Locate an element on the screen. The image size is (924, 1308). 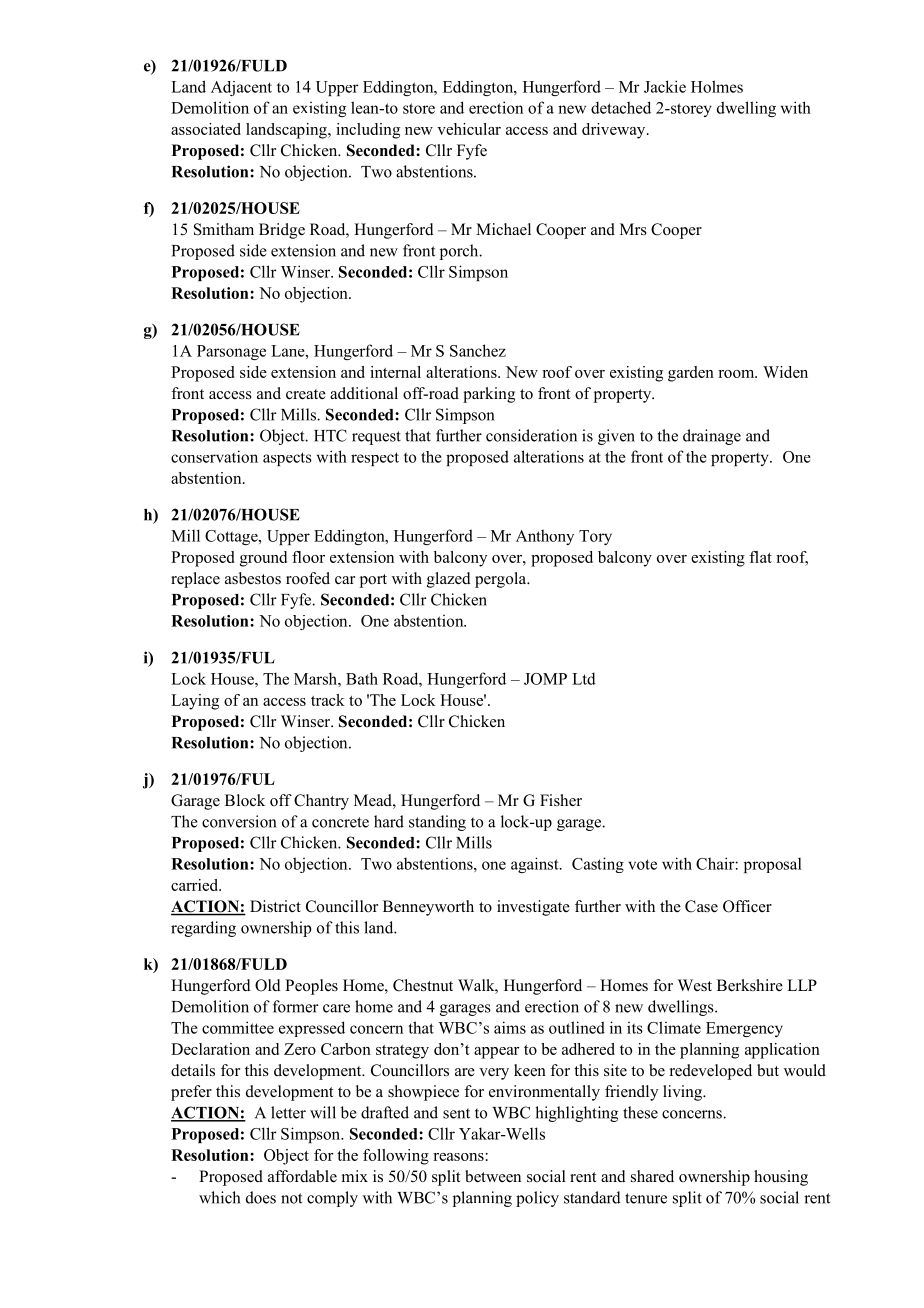
drainage is located at coordinates (712, 437).
